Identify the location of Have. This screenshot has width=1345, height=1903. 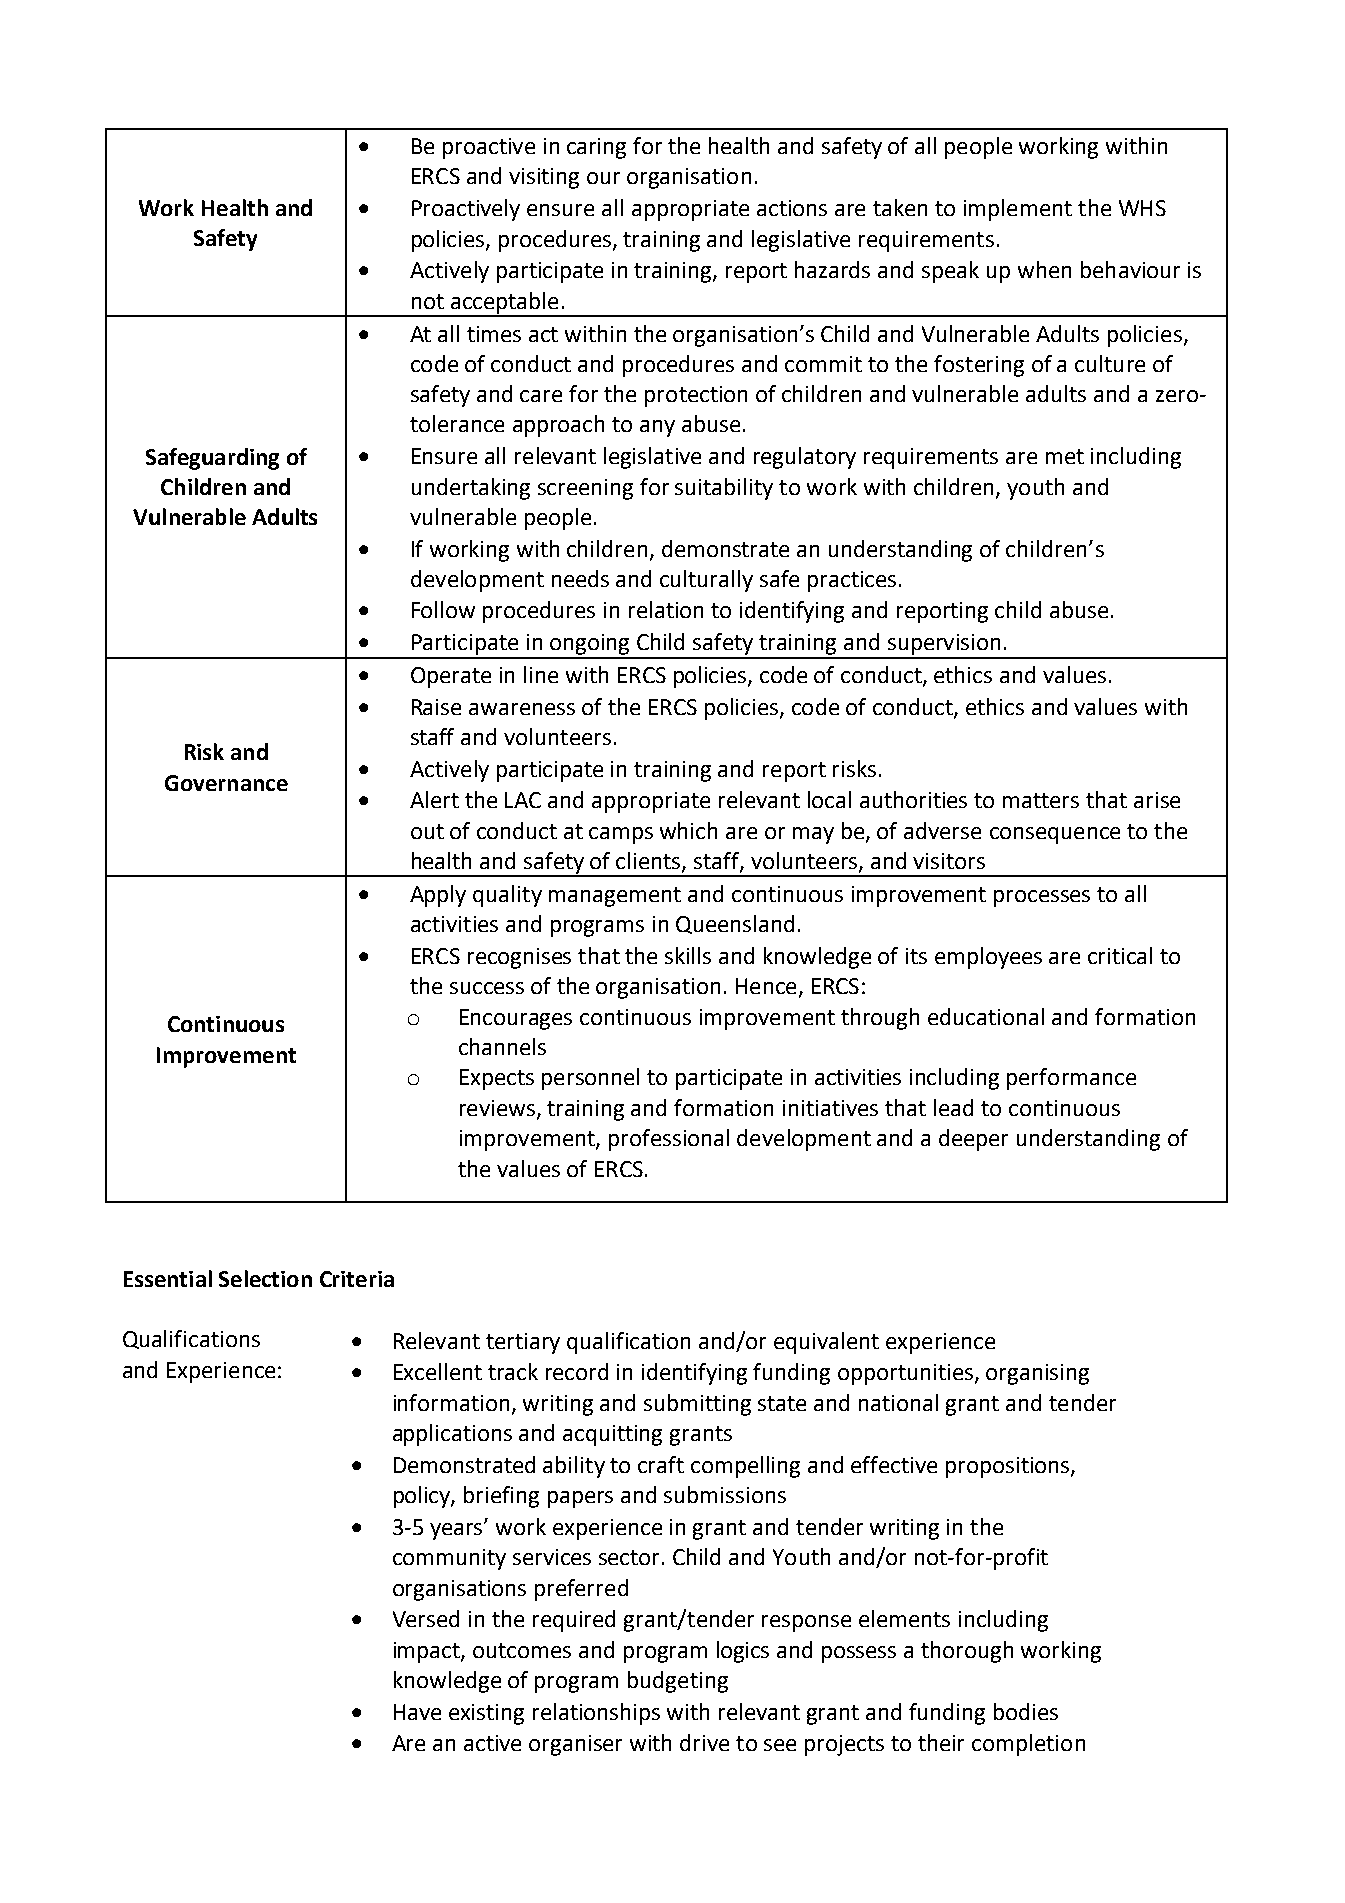
(417, 1712).
